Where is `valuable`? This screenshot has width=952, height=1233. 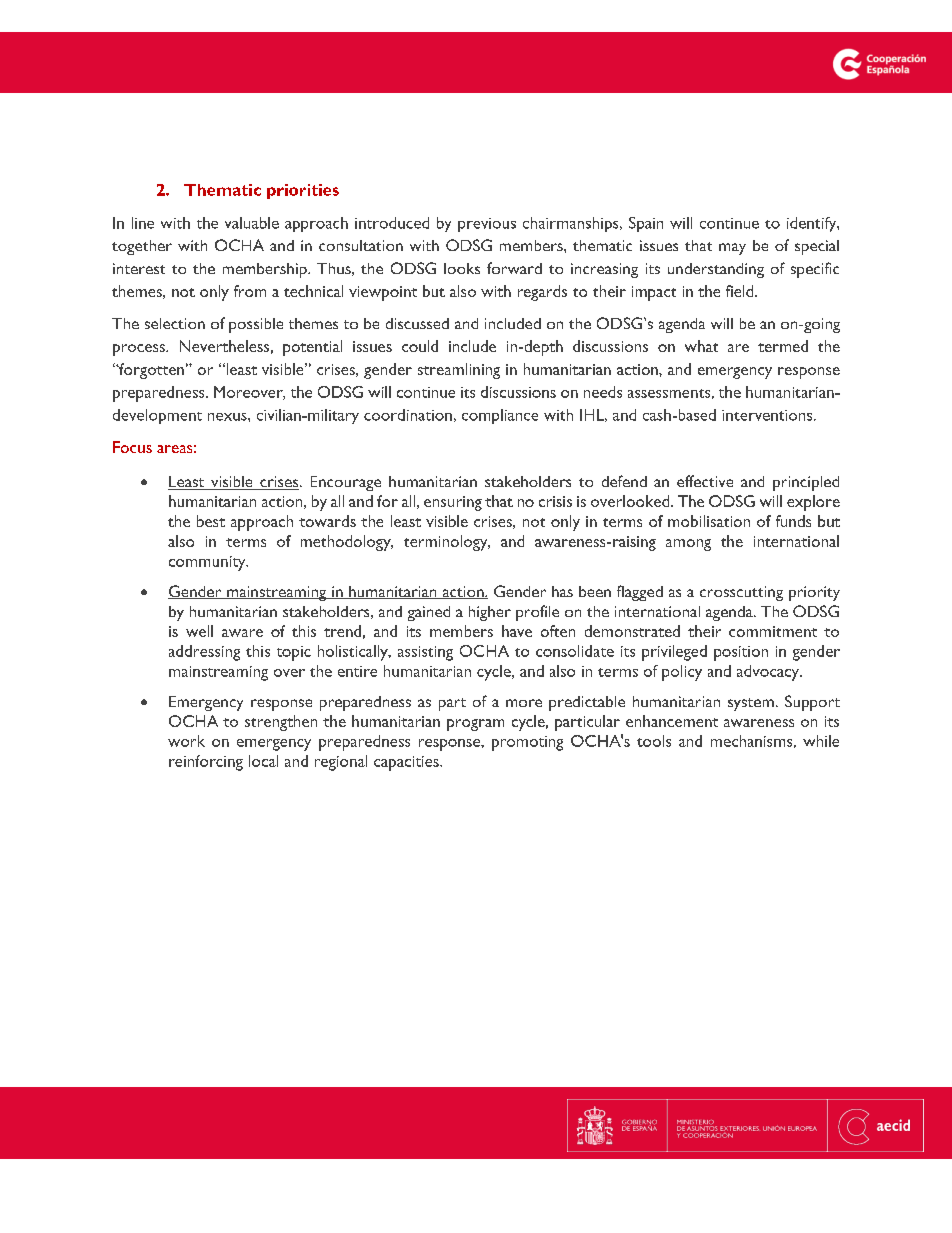 valuable is located at coordinates (252, 223).
